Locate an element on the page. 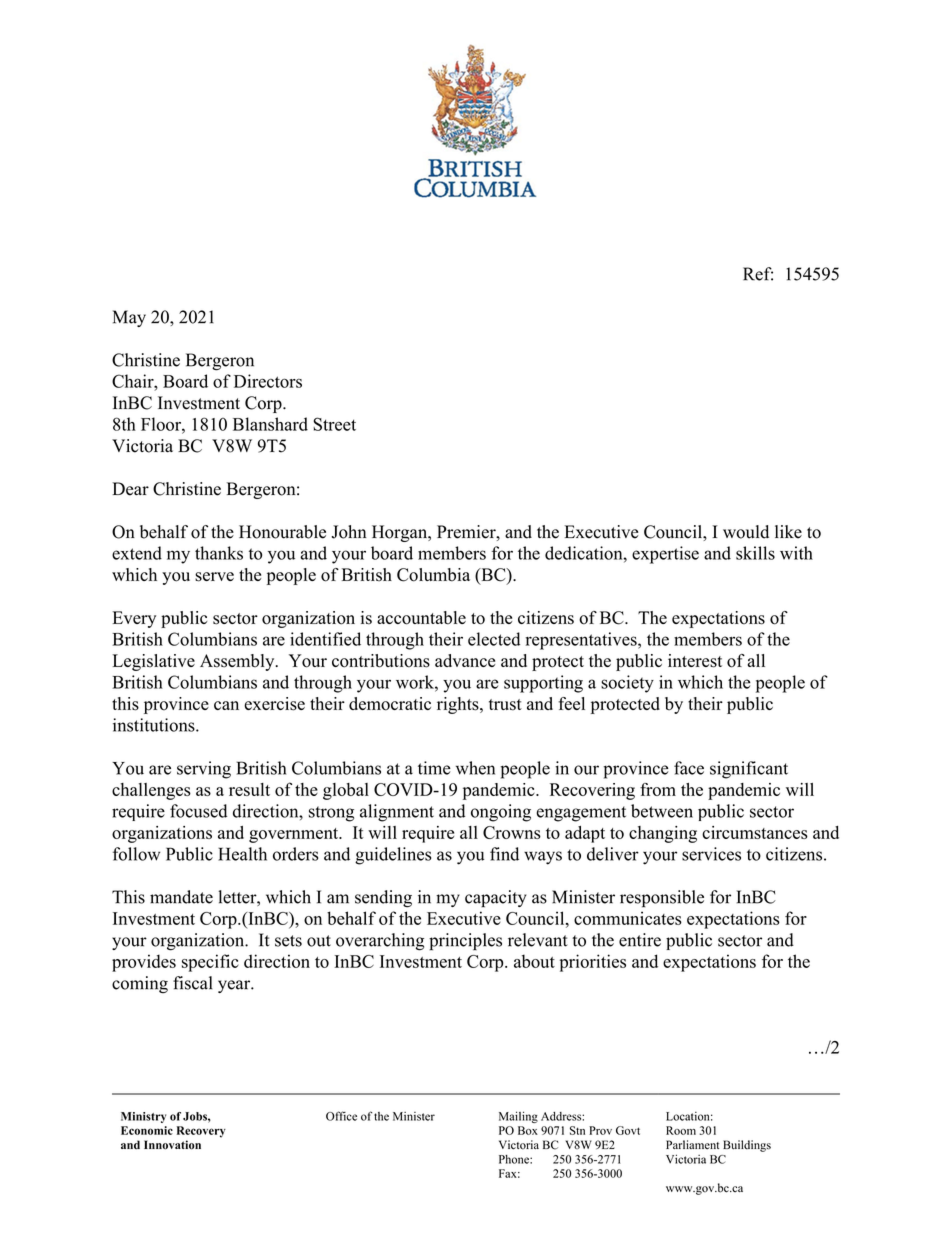 The image size is (952, 1233). May is located at coordinates (129, 318).
